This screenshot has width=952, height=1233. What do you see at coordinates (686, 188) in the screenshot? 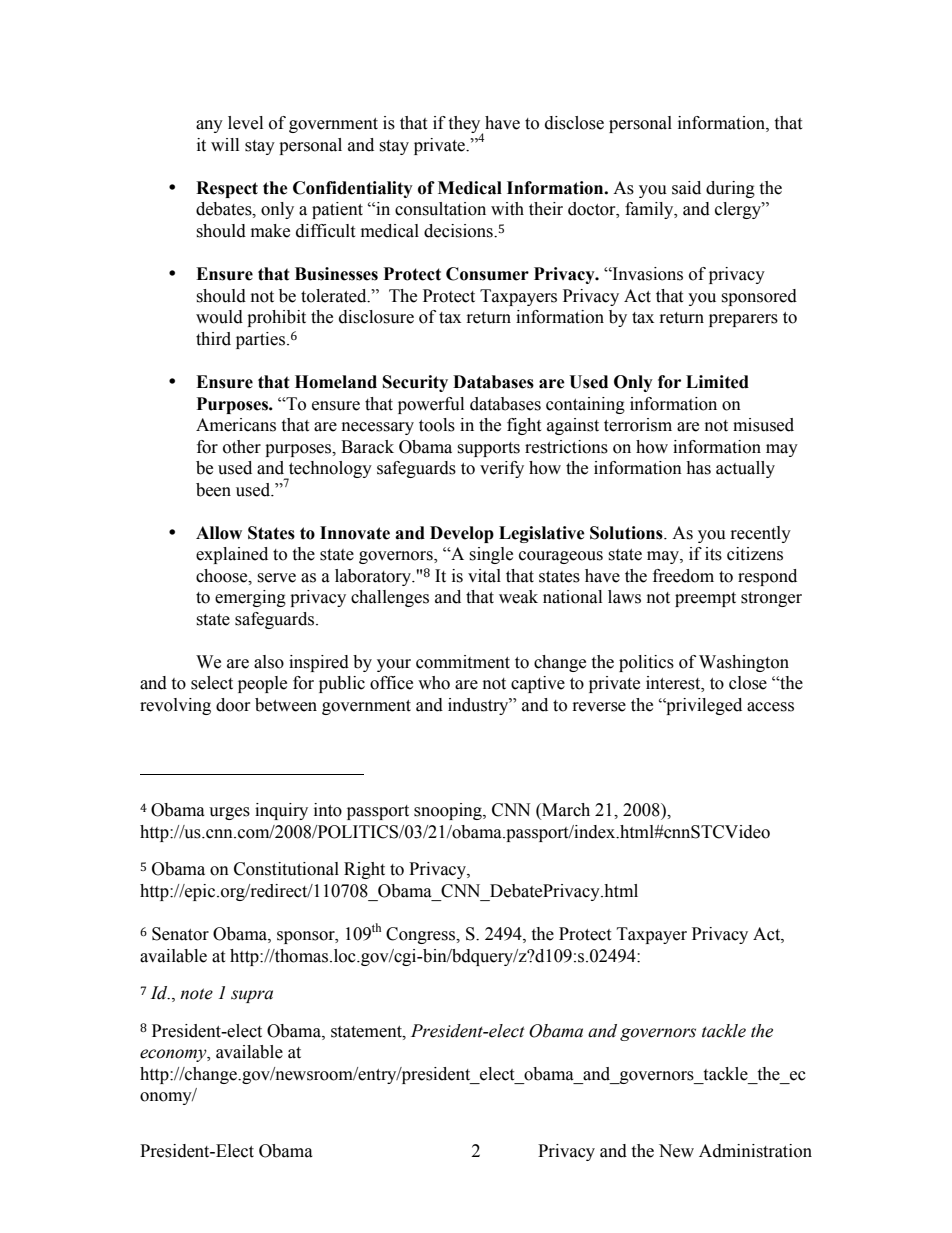
I see `said` at bounding box center [686, 188].
